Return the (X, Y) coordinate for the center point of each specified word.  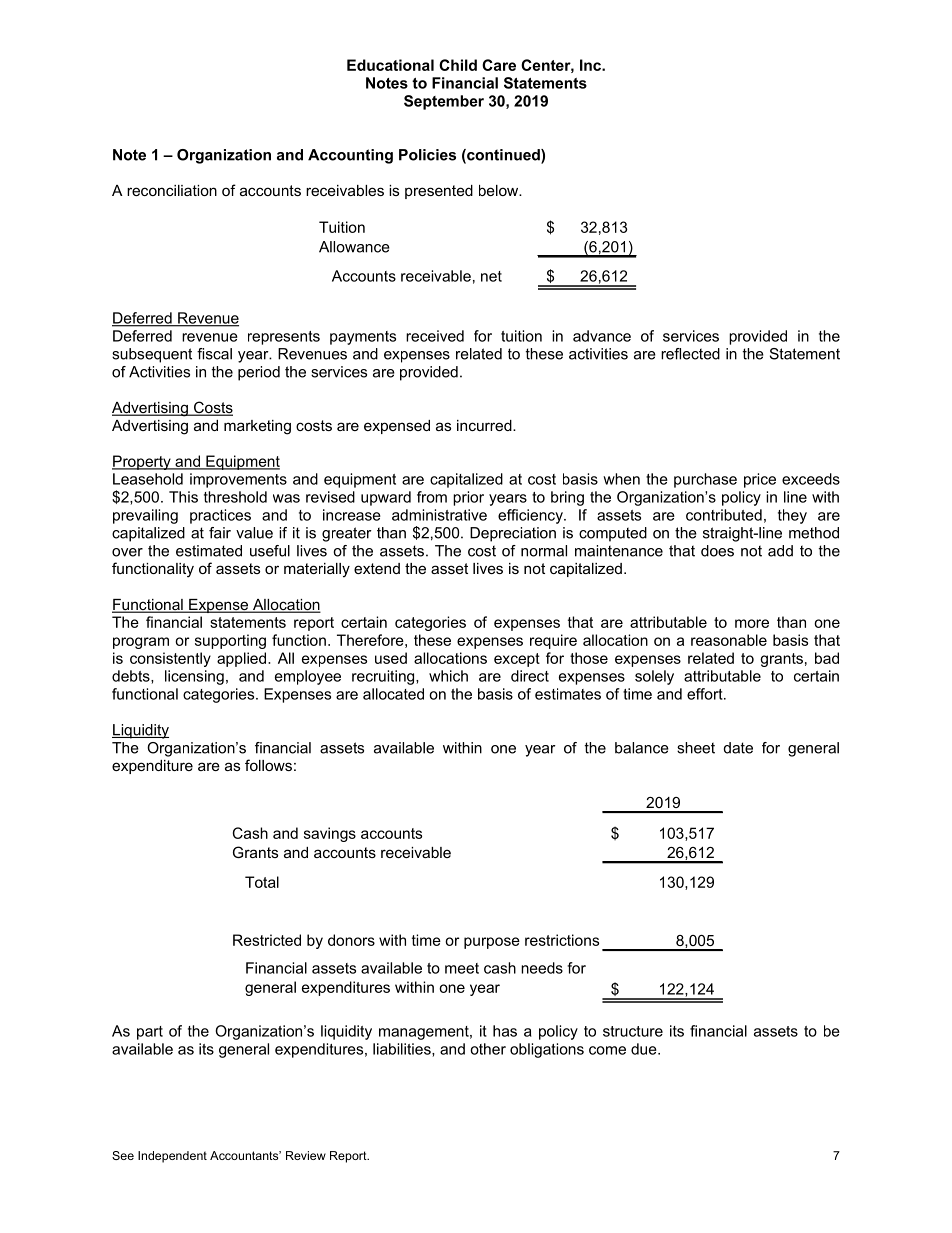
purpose (492, 943)
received (435, 336)
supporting (230, 641)
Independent (172, 1157)
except (517, 660)
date (738, 748)
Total (262, 882)
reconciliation (172, 190)
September (444, 102)
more (752, 623)
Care (499, 65)
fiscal (214, 354)
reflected (690, 354)
